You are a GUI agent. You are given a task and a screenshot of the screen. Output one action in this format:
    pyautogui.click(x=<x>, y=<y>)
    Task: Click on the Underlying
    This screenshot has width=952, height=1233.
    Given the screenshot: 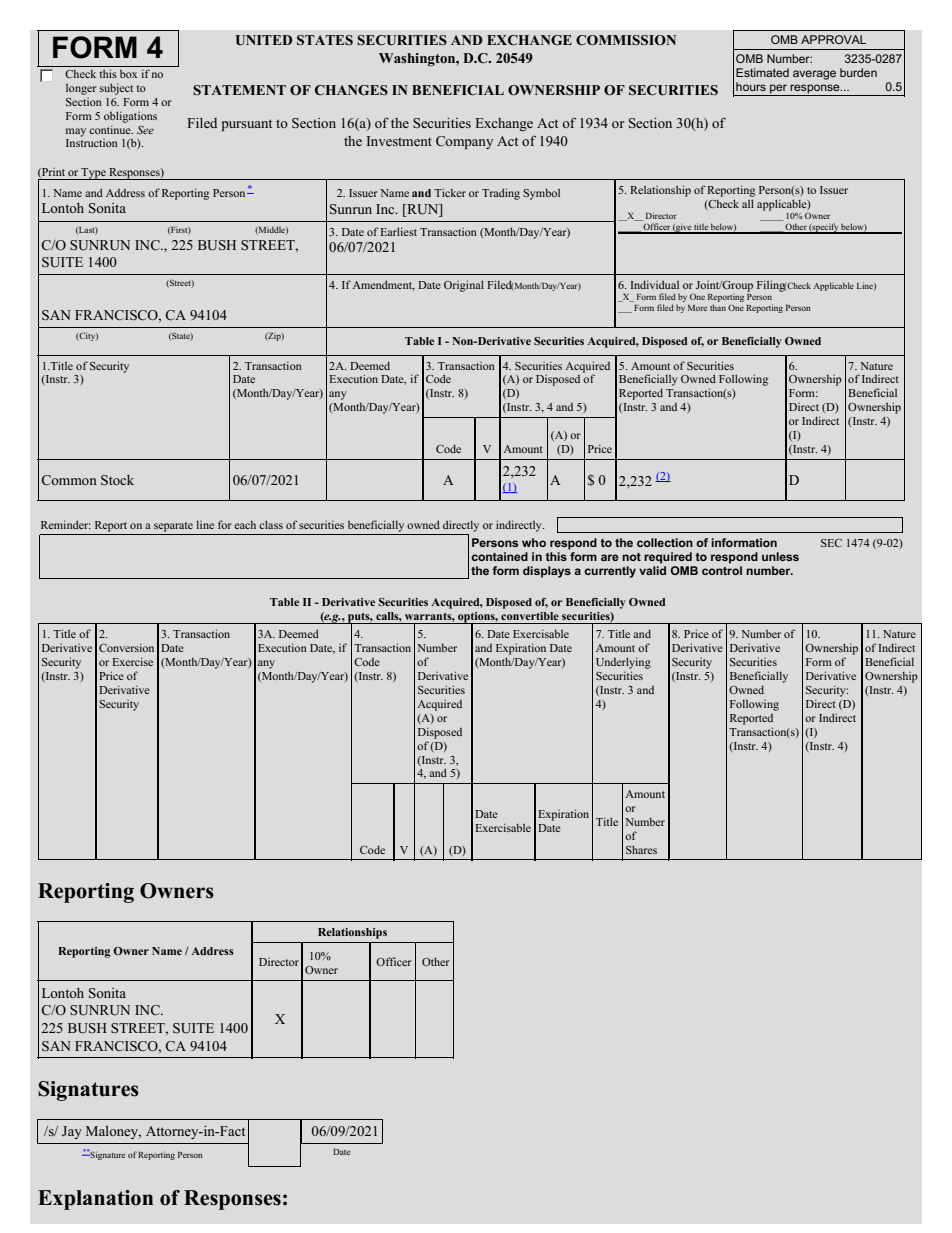 What is the action you would take?
    pyautogui.click(x=623, y=663)
